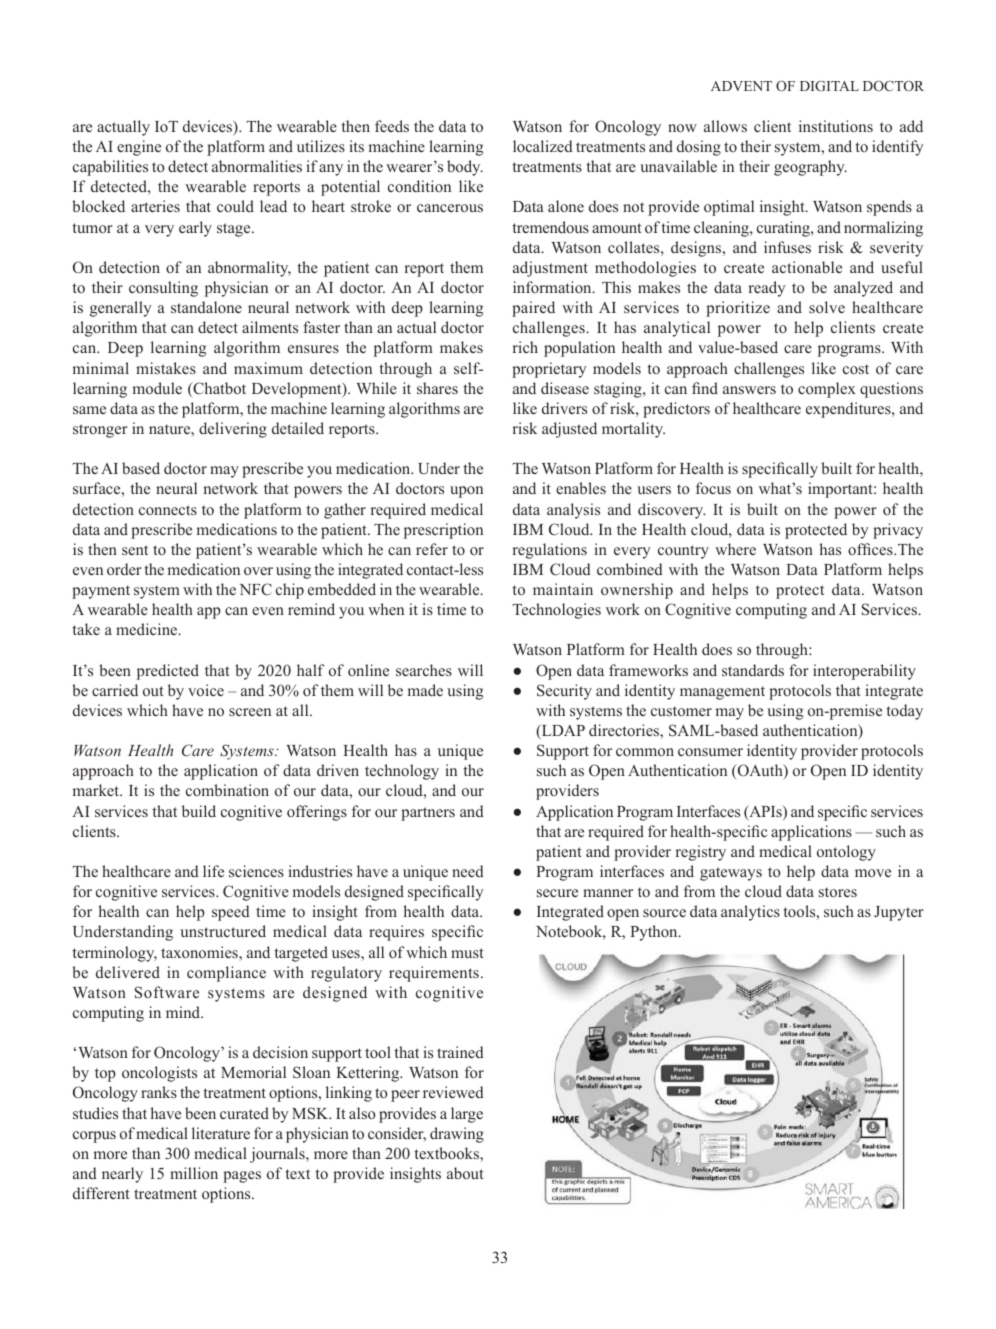 The width and height of the image is (996, 1329). What do you see at coordinates (836, 126) in the image?
I see `institutions` at bounding box center [836, 126].
